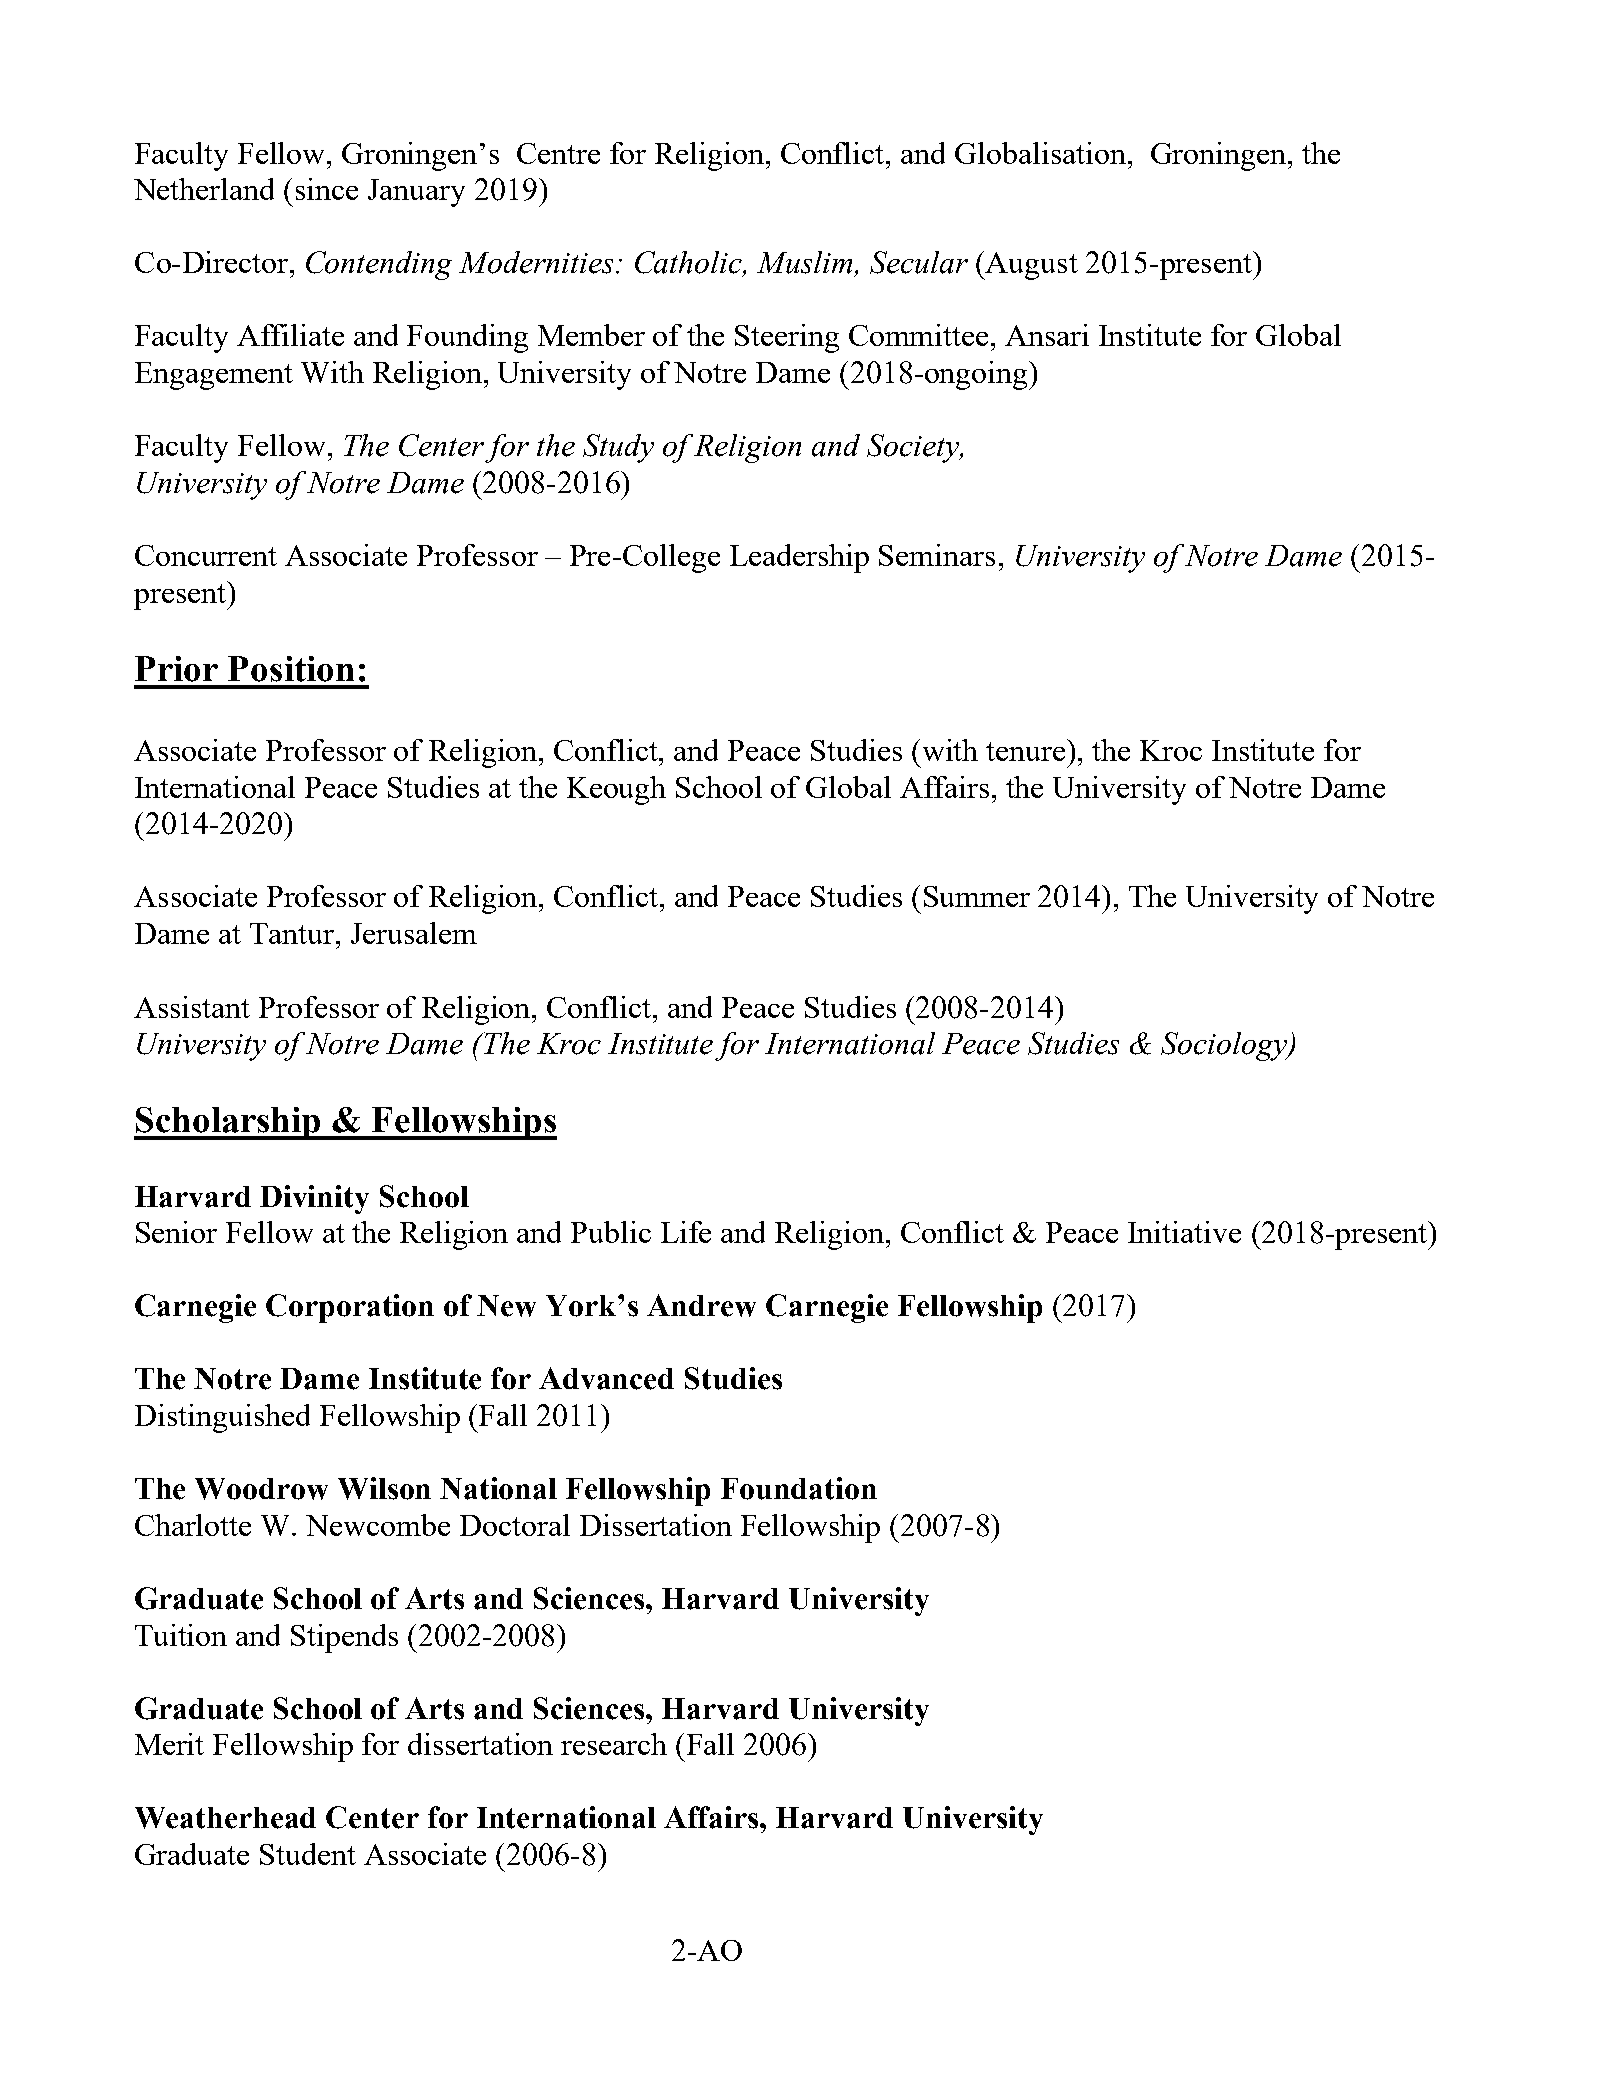 Image resolution: width=1623 pixels, height=2100 pixels. I want to click on Position, so click(291, 669).
